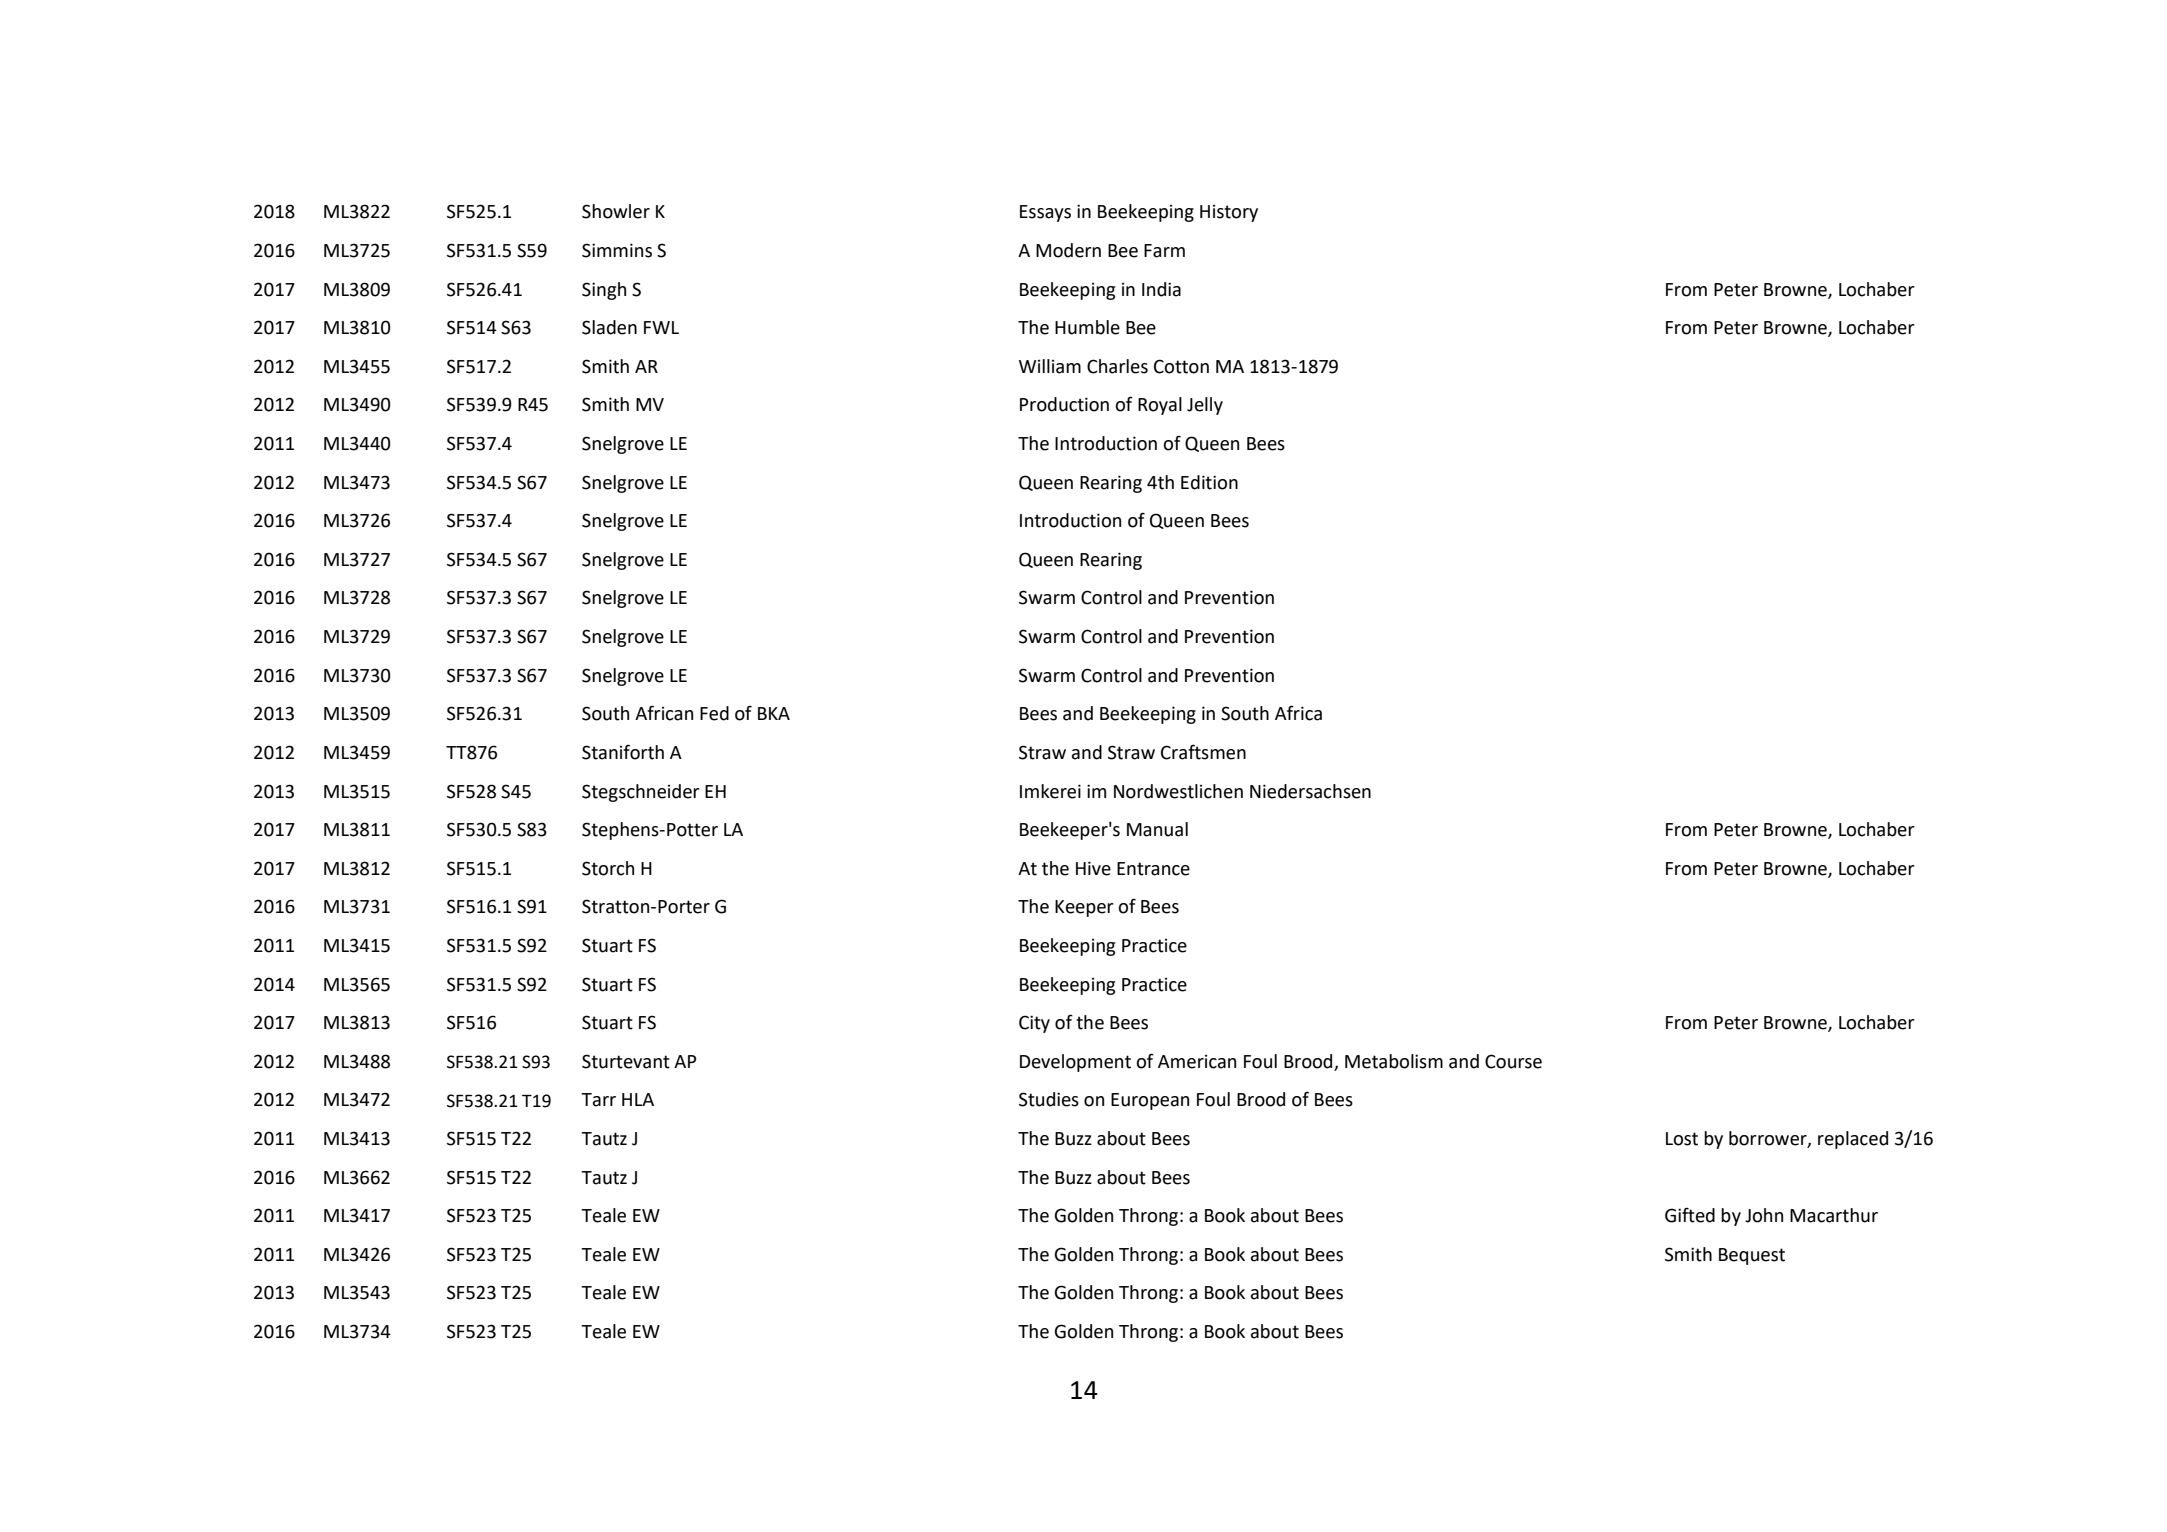 Image resolution: width=2167 pixels, height=1532 pixels. What do you see at coordinates (1209, 482) in the document?
I see `Edition` at bounding box center [1209, 482].
